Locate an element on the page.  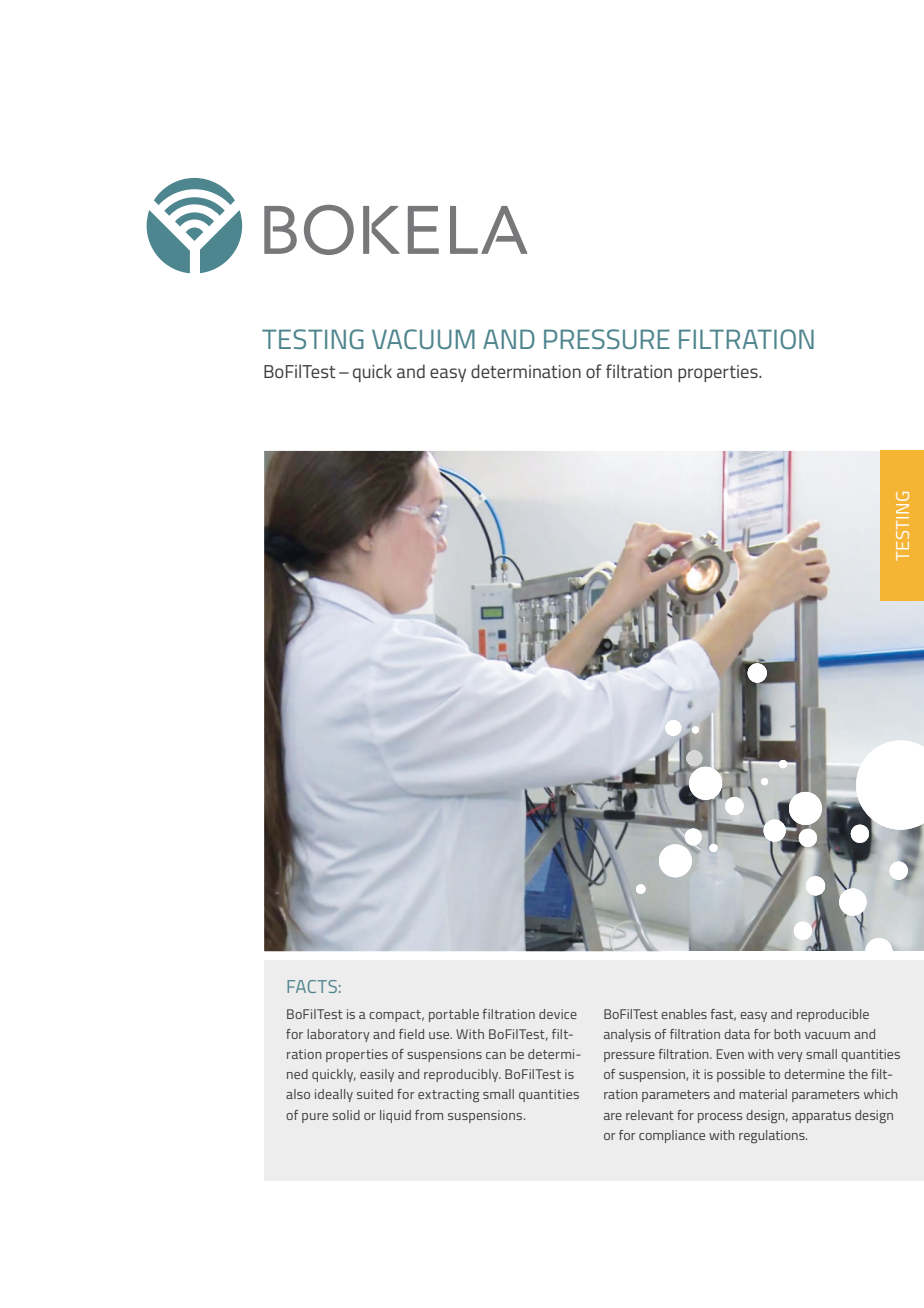
portable is located at coordinates (454, 1015).
